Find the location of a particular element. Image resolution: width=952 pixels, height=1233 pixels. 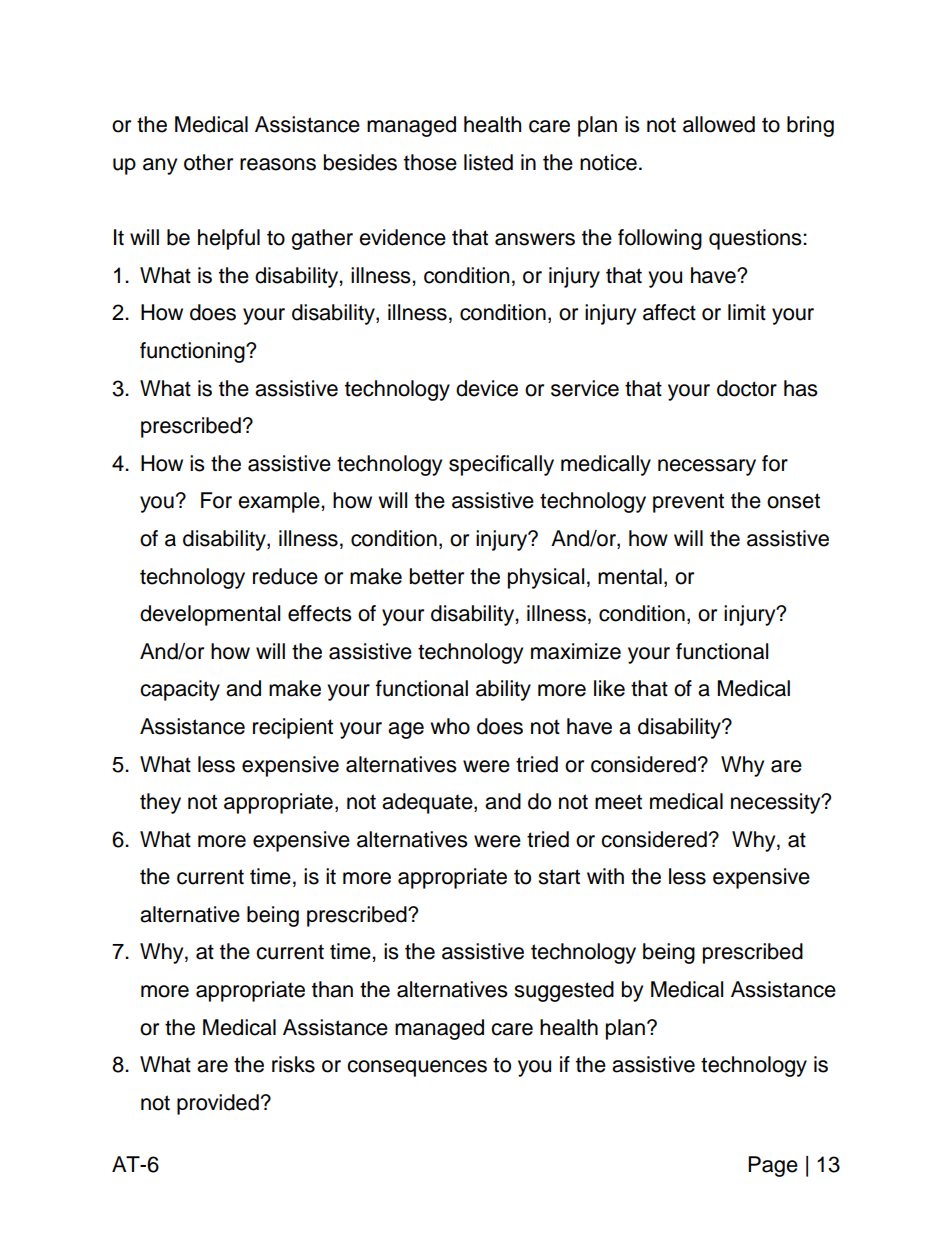

example is located at coordinates (280, 502).
